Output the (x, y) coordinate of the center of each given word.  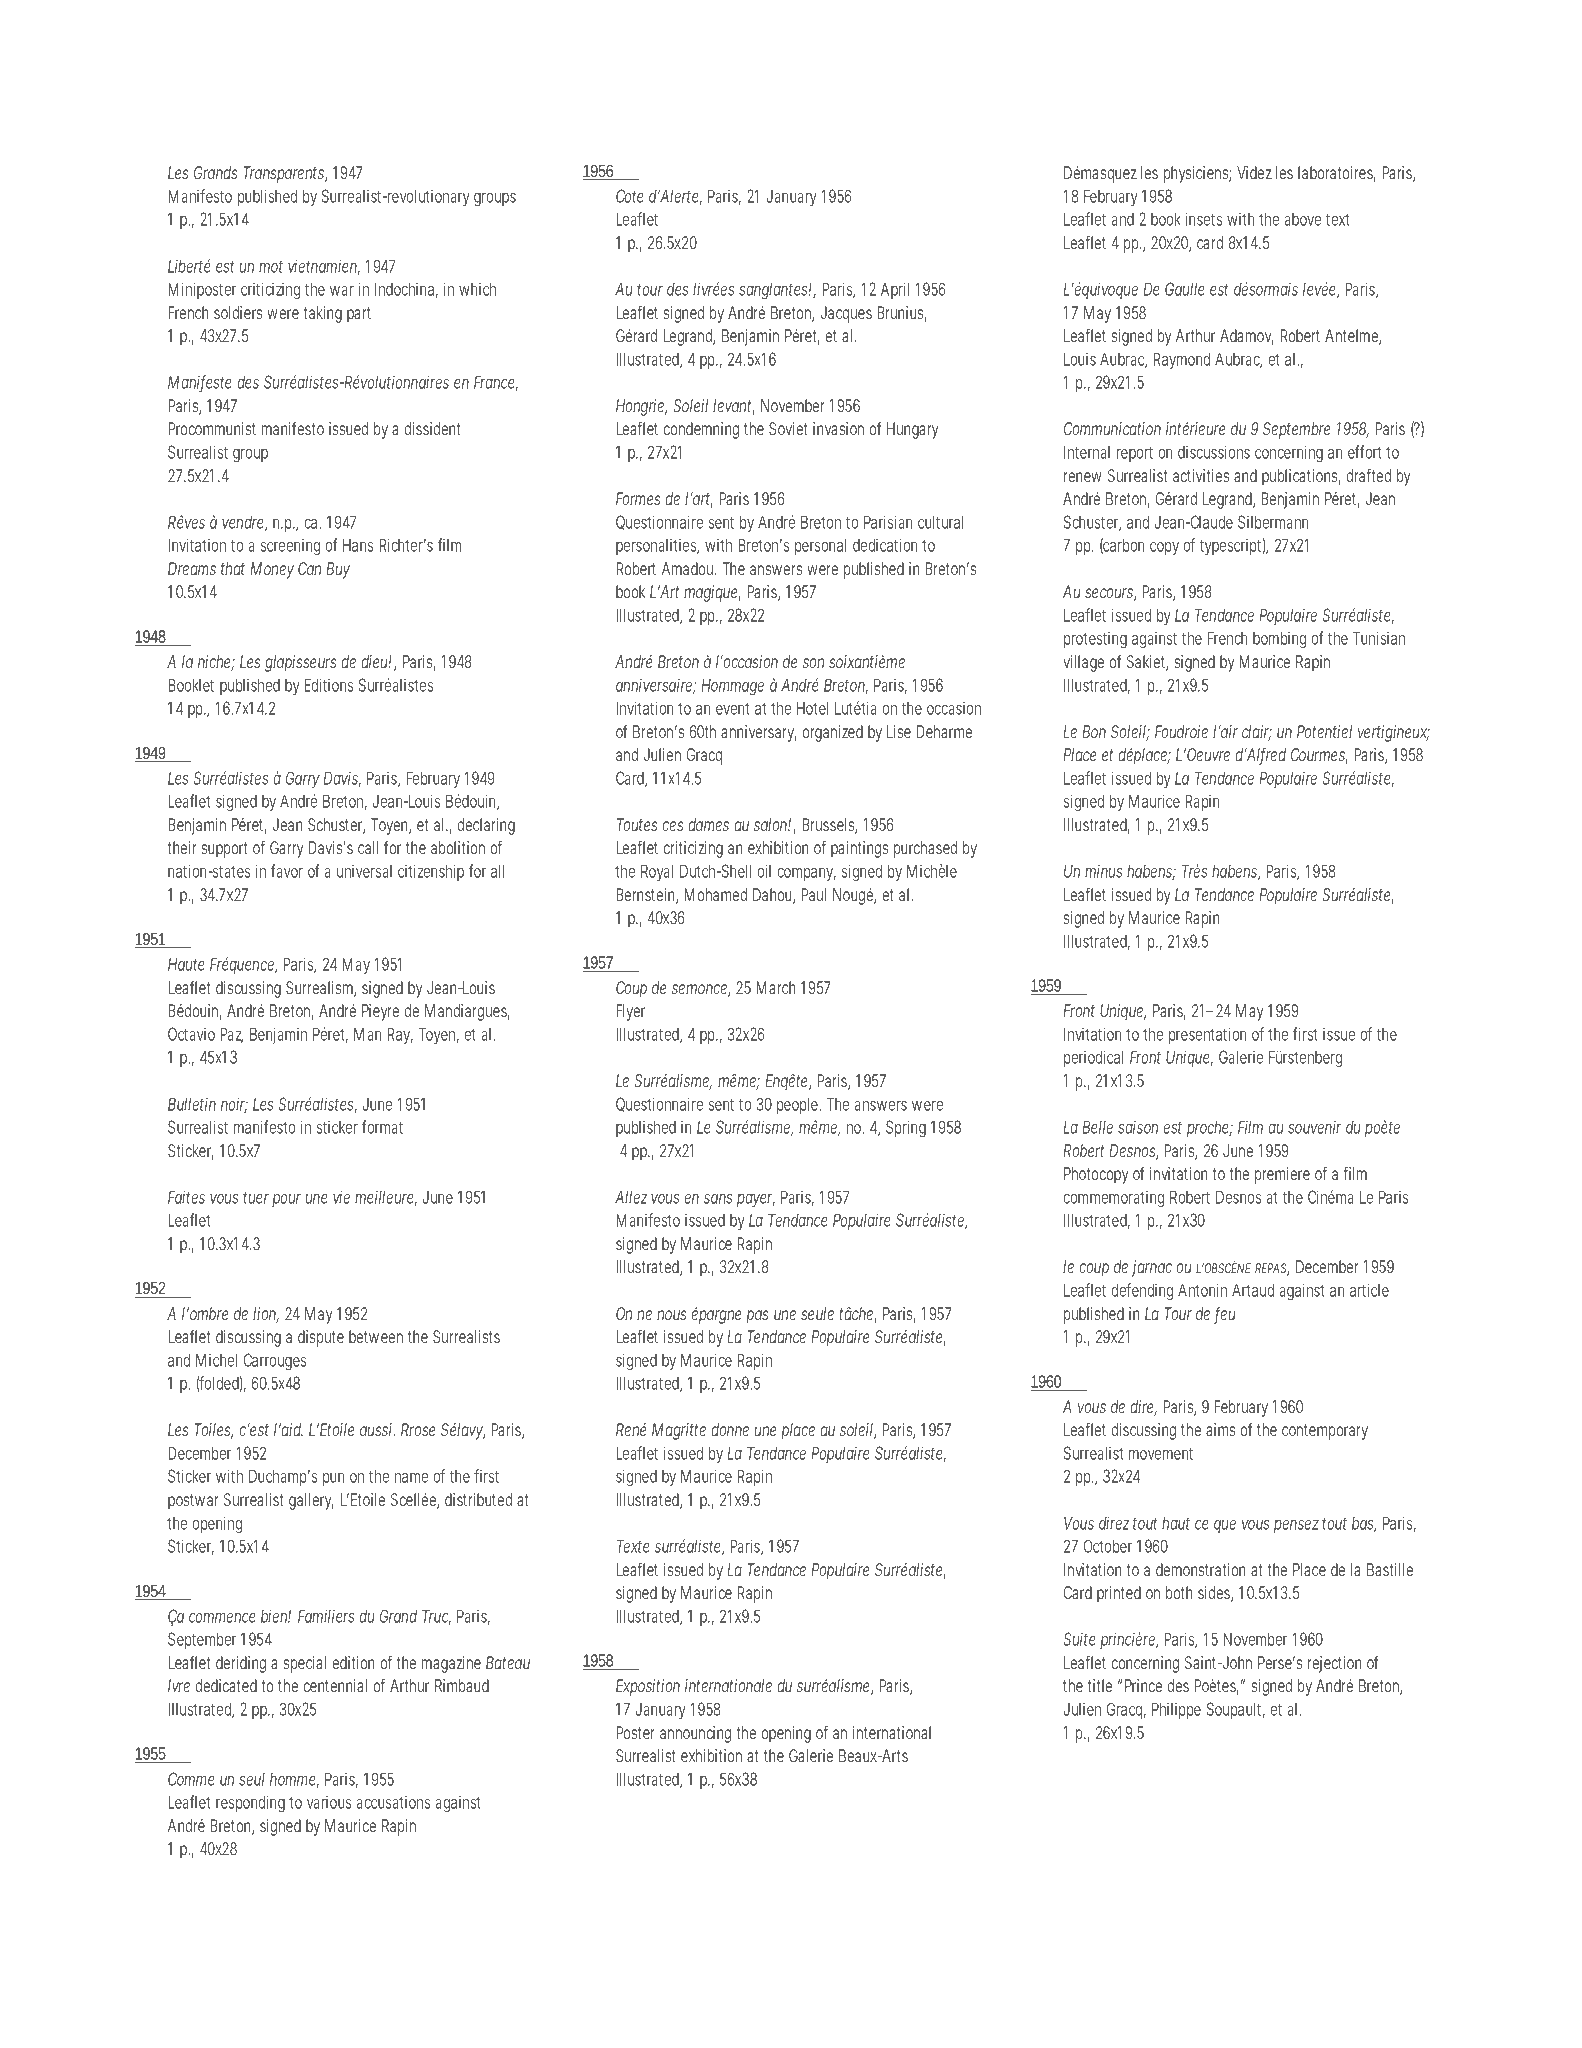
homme (294, 1780)
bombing (1279, 640)
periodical (1093, 1058)
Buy (338, 570)
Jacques (846, 314)
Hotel (812, 708)
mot (271, 267)
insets (1204, 219)
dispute (321, 1338)
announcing (695, 1734)
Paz (231, 1035)
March (776, 987)
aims (1220, 1429)
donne (730, 1429)
